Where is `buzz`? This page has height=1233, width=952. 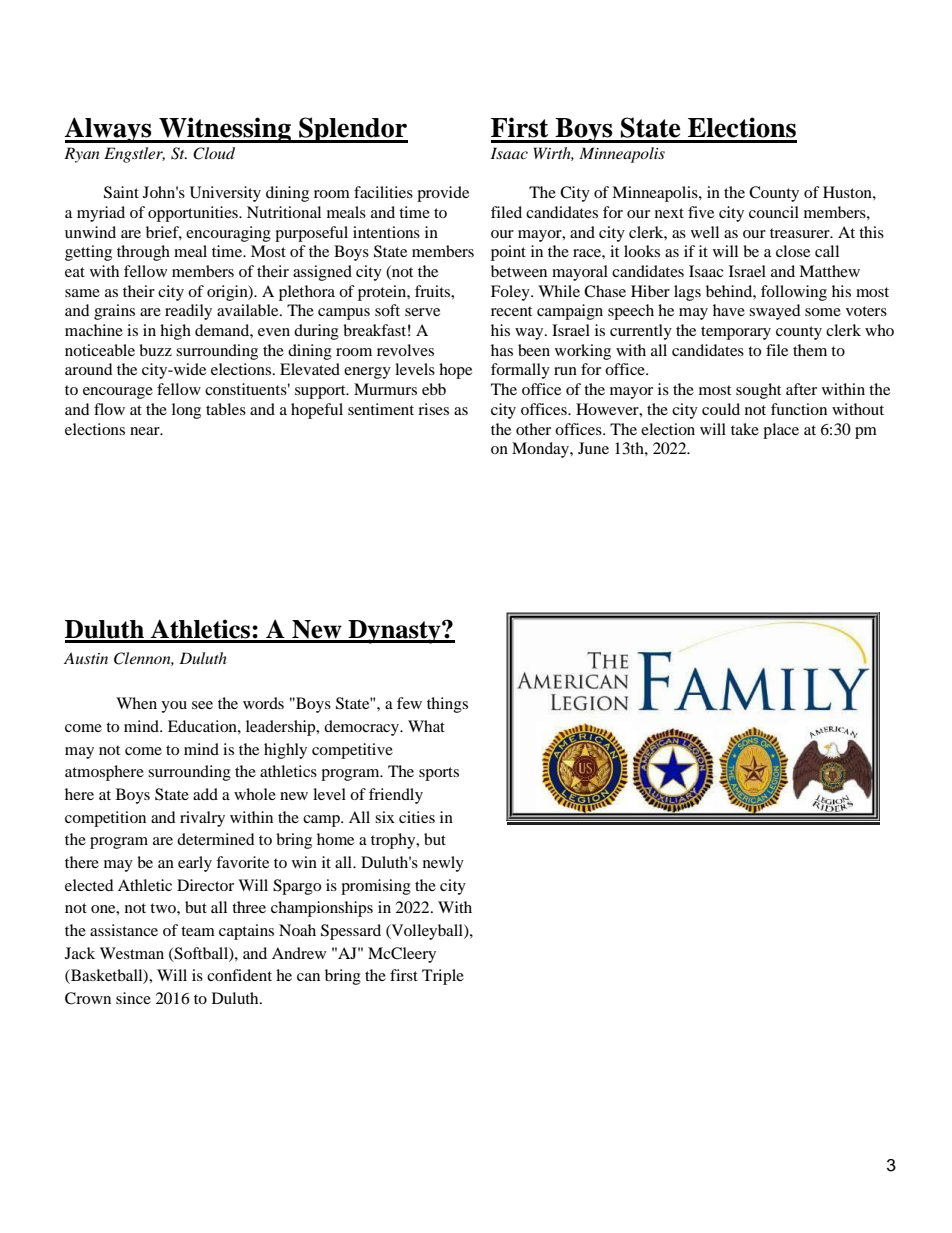
buzz is located at coordinates (155, 350).
